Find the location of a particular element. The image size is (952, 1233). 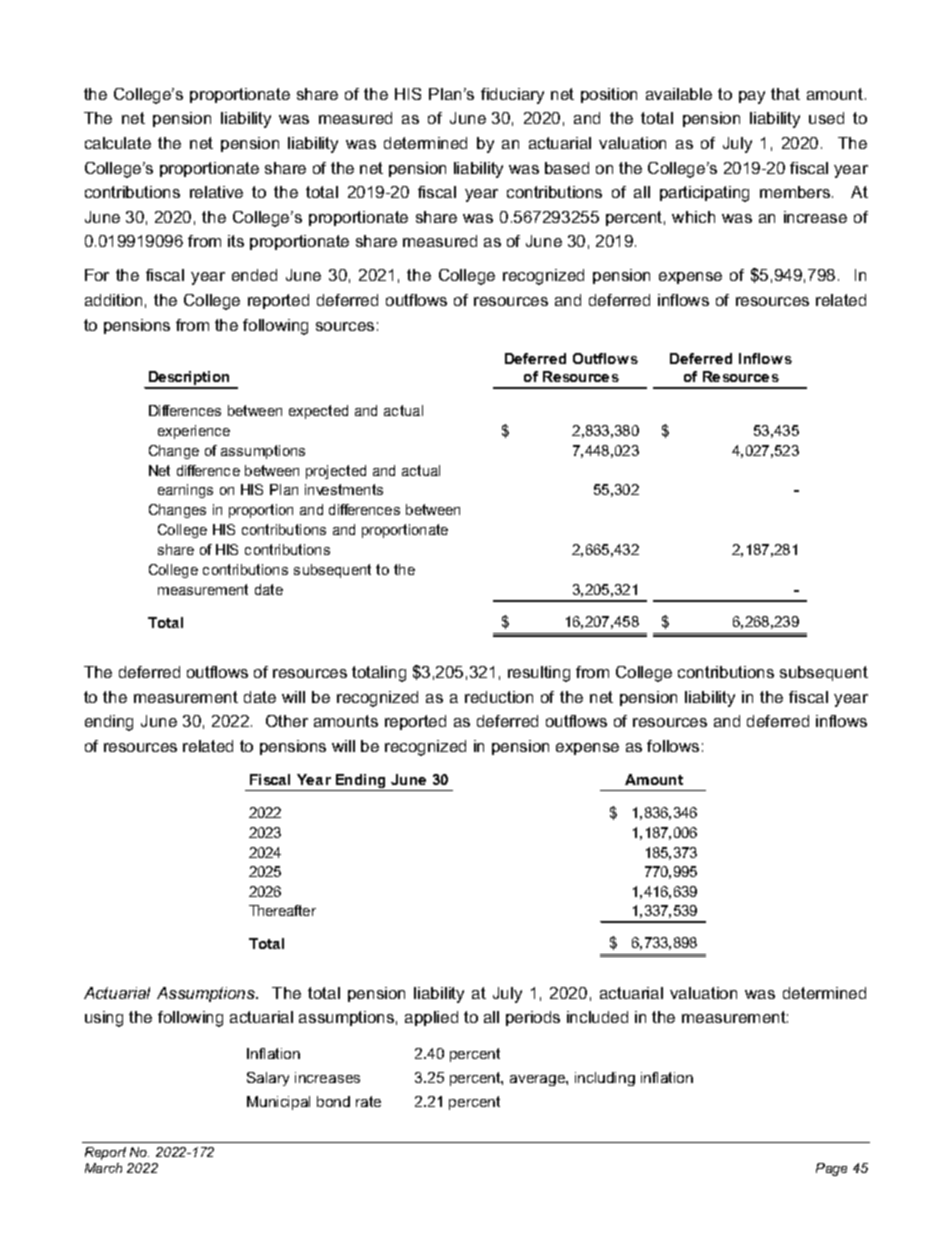

follows is located at coordinates (673, 746).
